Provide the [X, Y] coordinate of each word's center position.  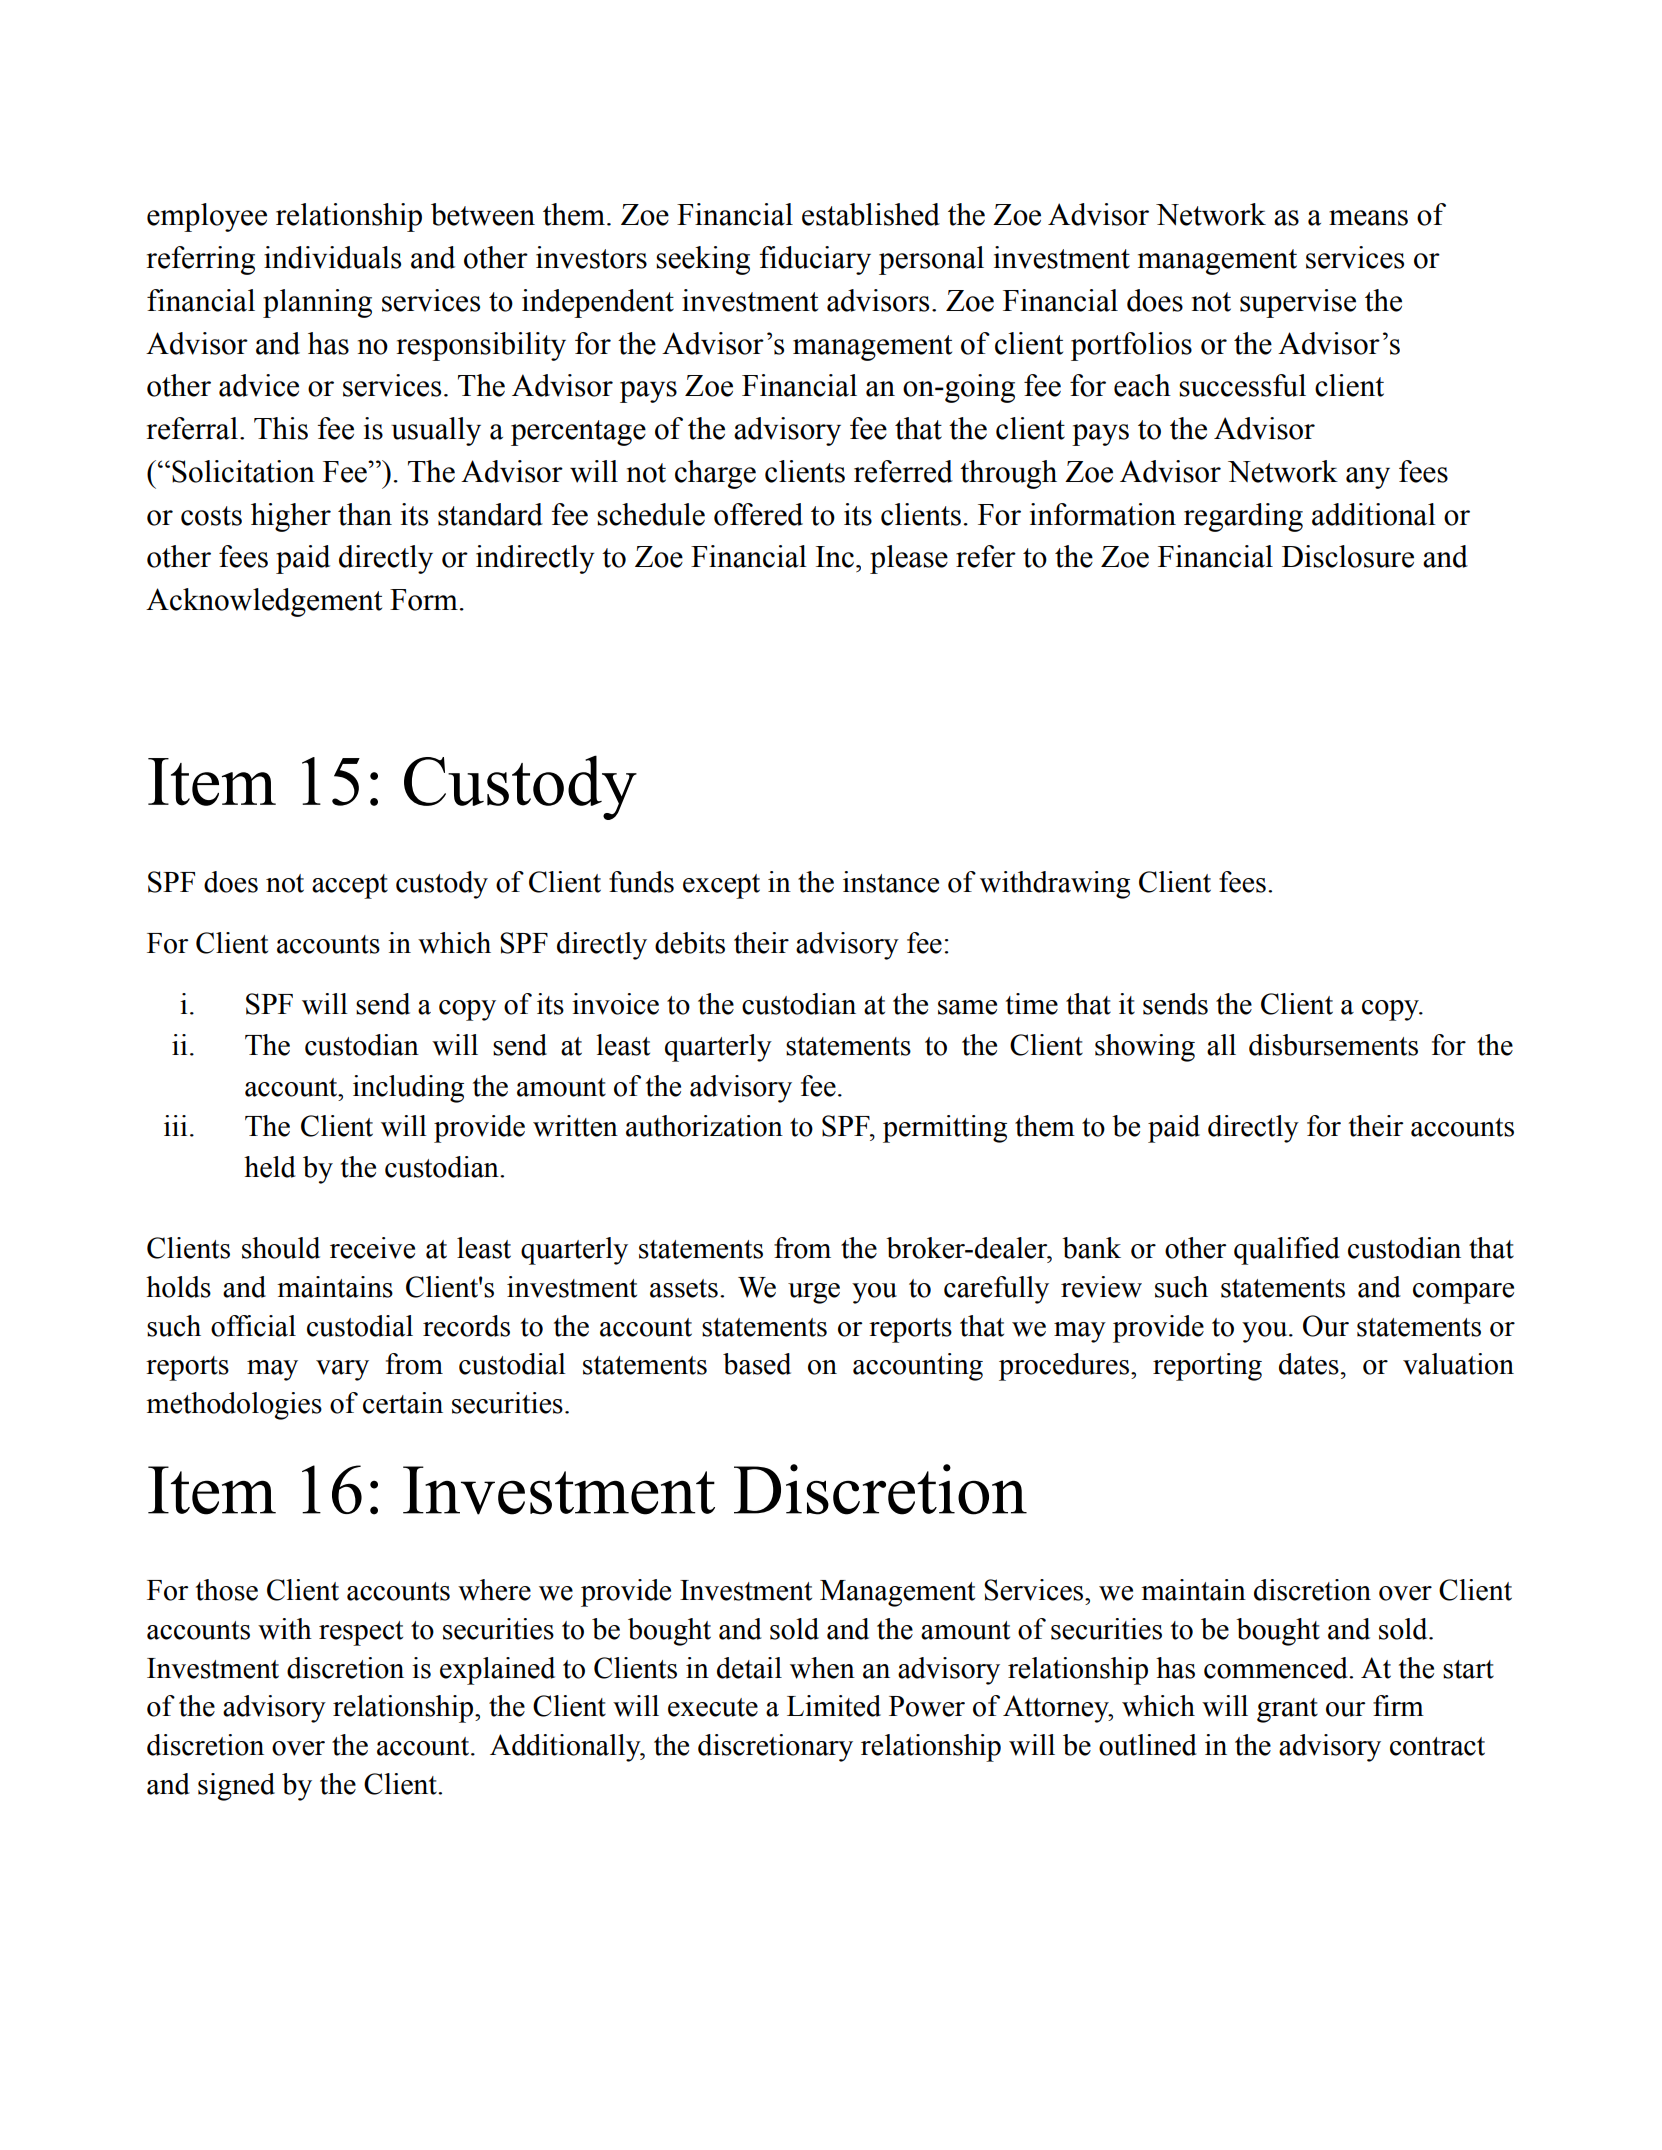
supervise [1298, 303]
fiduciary [815, 260]
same [967, 1007]
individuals [332, 257]
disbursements [1333, 1045]
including [408, 1089]
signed [236, 1787]
